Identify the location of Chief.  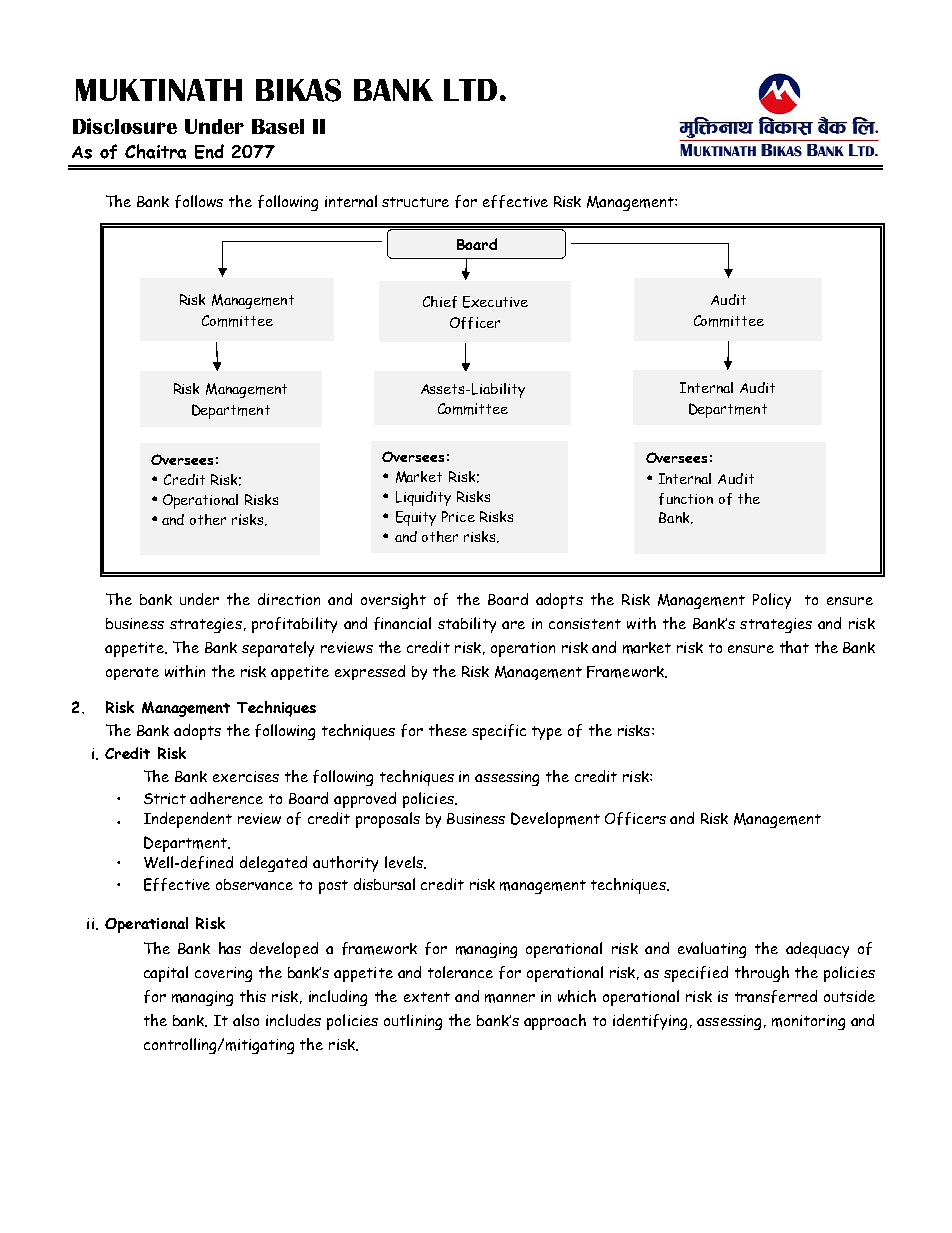
(440, 302).
